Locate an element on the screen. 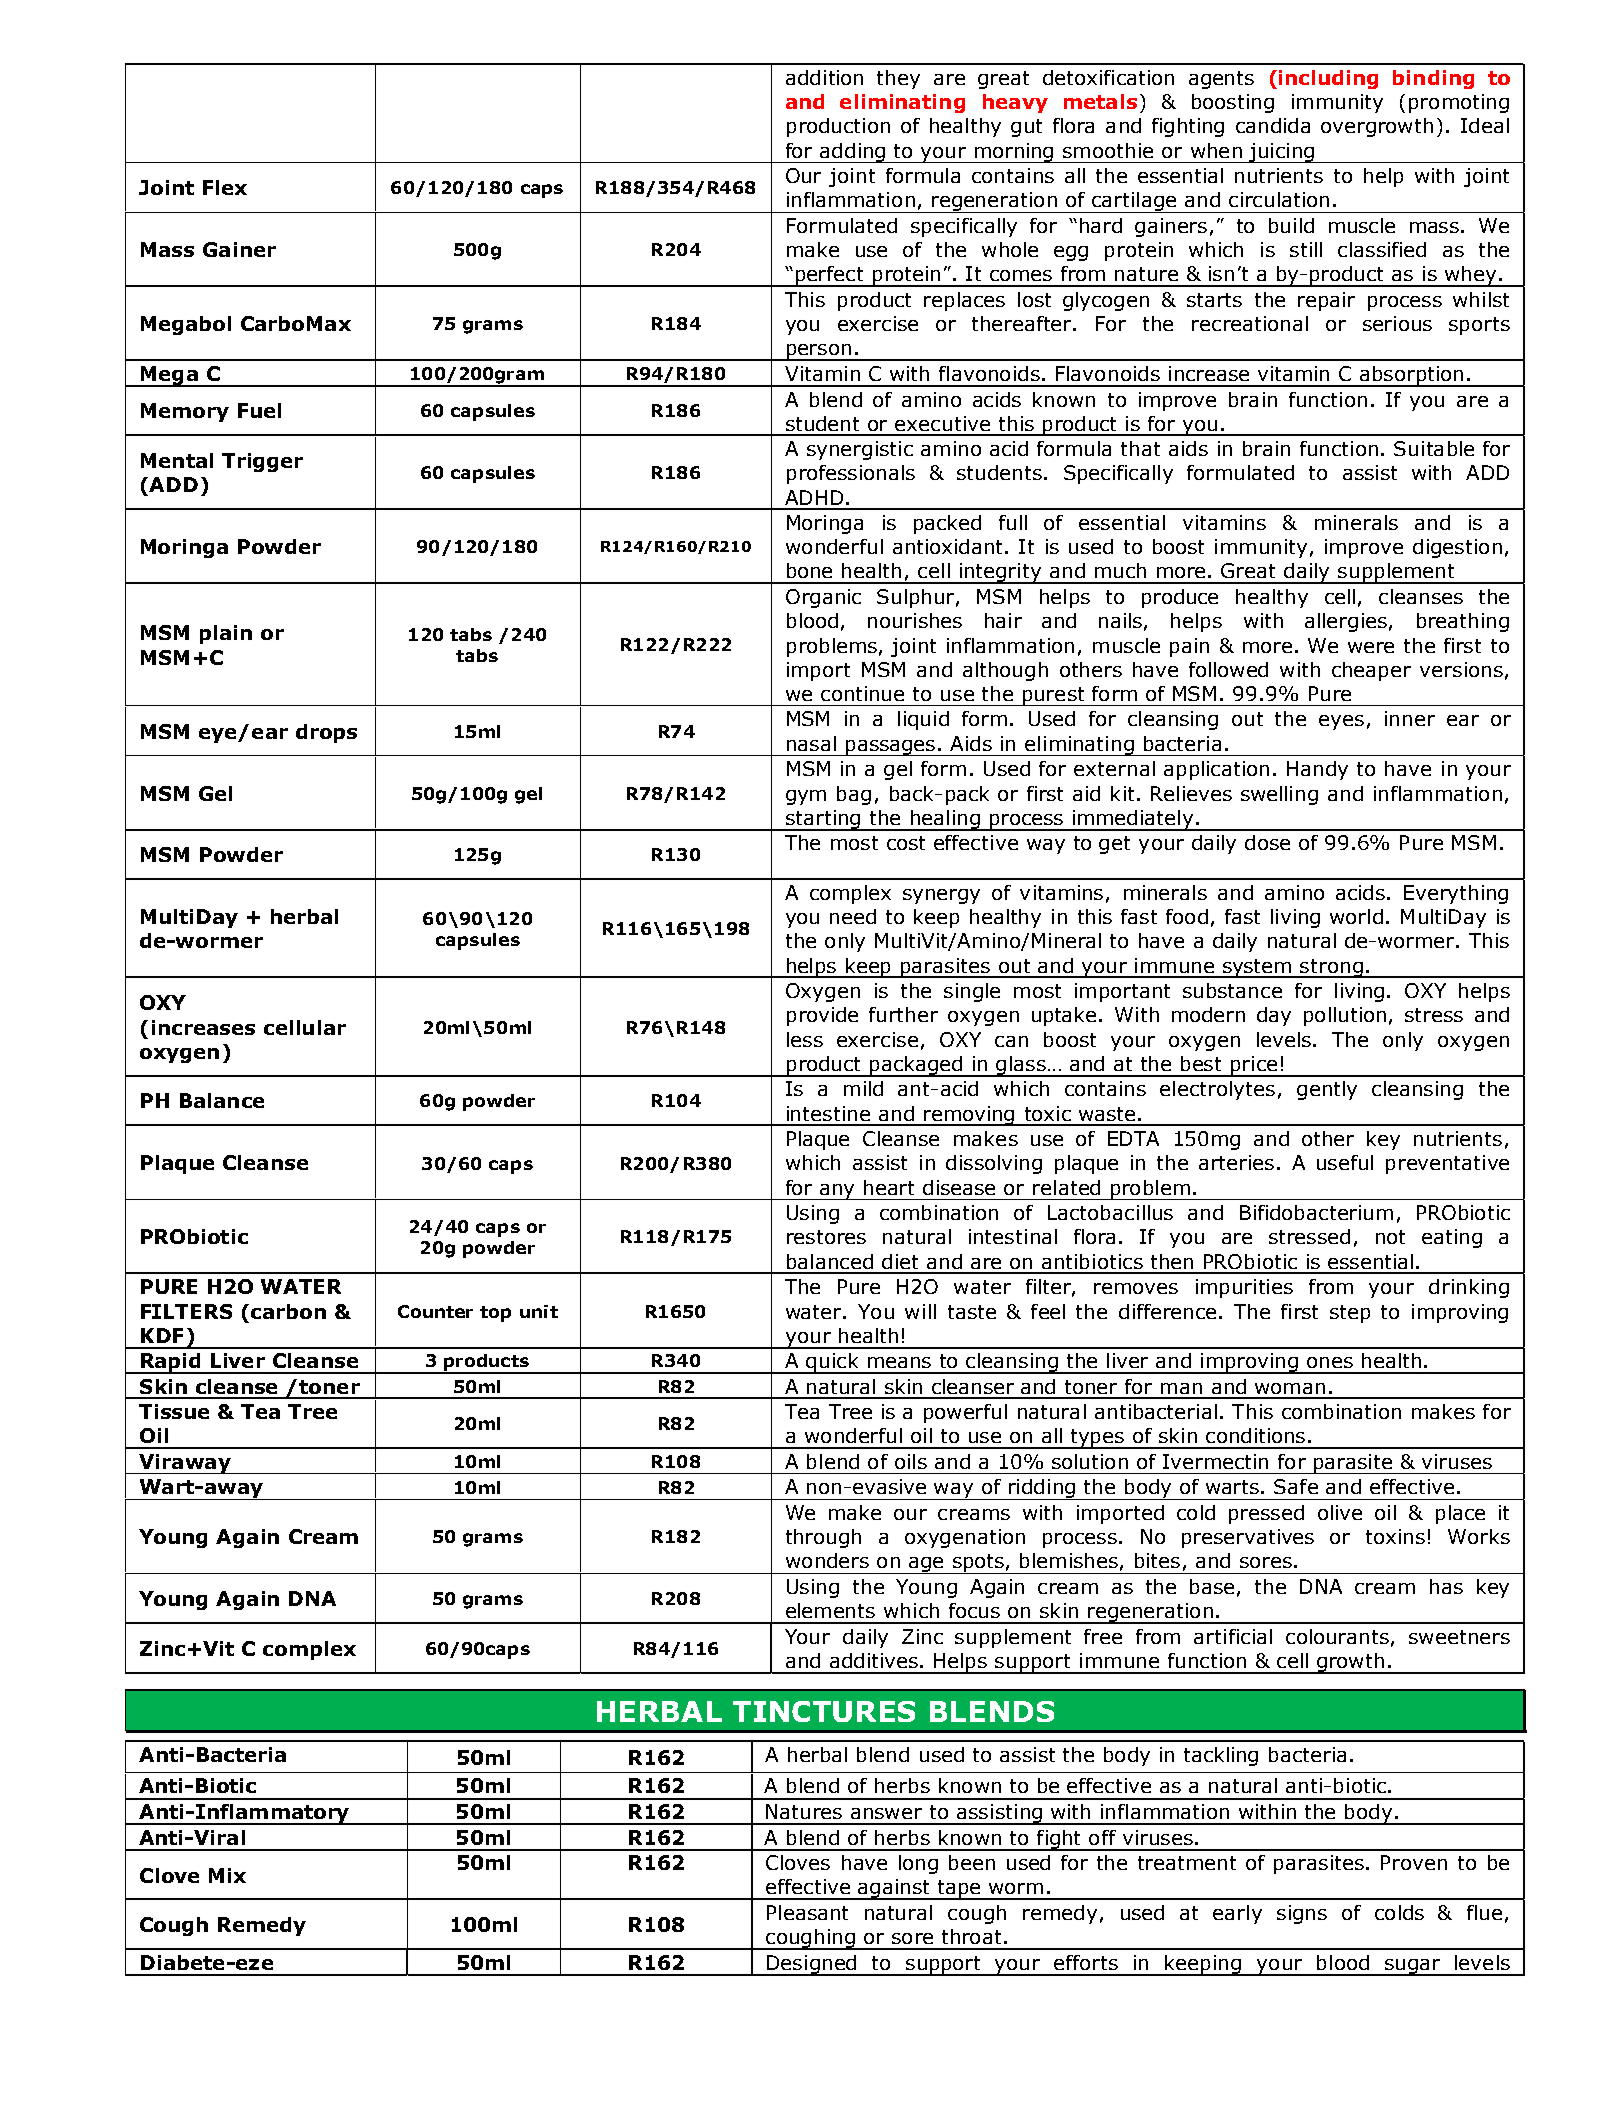  pollution is located at coordinates (1345, 1016).
